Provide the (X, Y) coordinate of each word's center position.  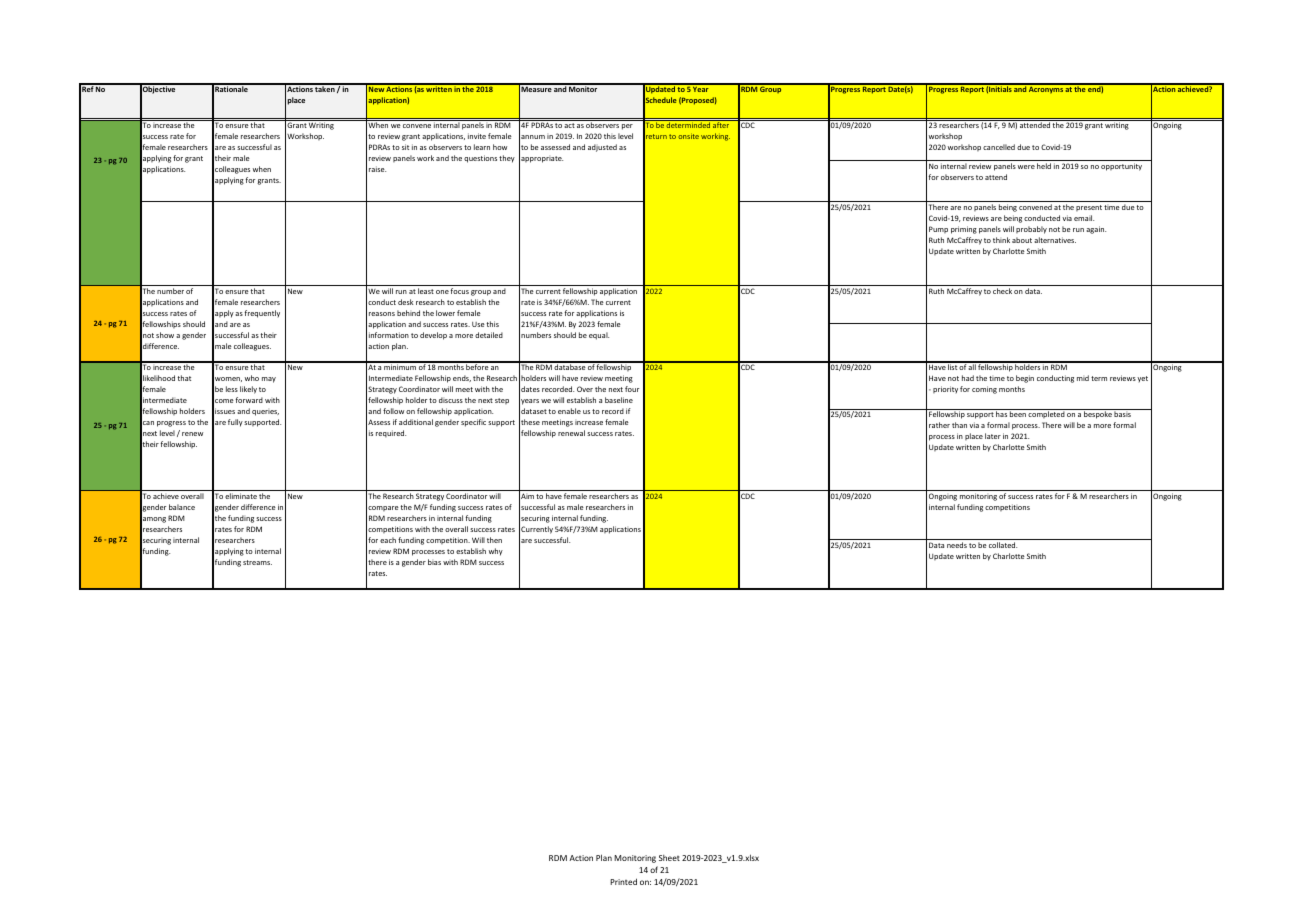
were (1026, 167)
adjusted (602, 148)
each (388, 540)
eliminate (241, 496)
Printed (623, 881)
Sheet (669, 858)
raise (377, 169)
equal (599, 336)
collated (1003, 545)
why (496, 552)
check (1002, 291)
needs (957, 545)
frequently (262, 314)
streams (257, 562)
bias (434, 562)
